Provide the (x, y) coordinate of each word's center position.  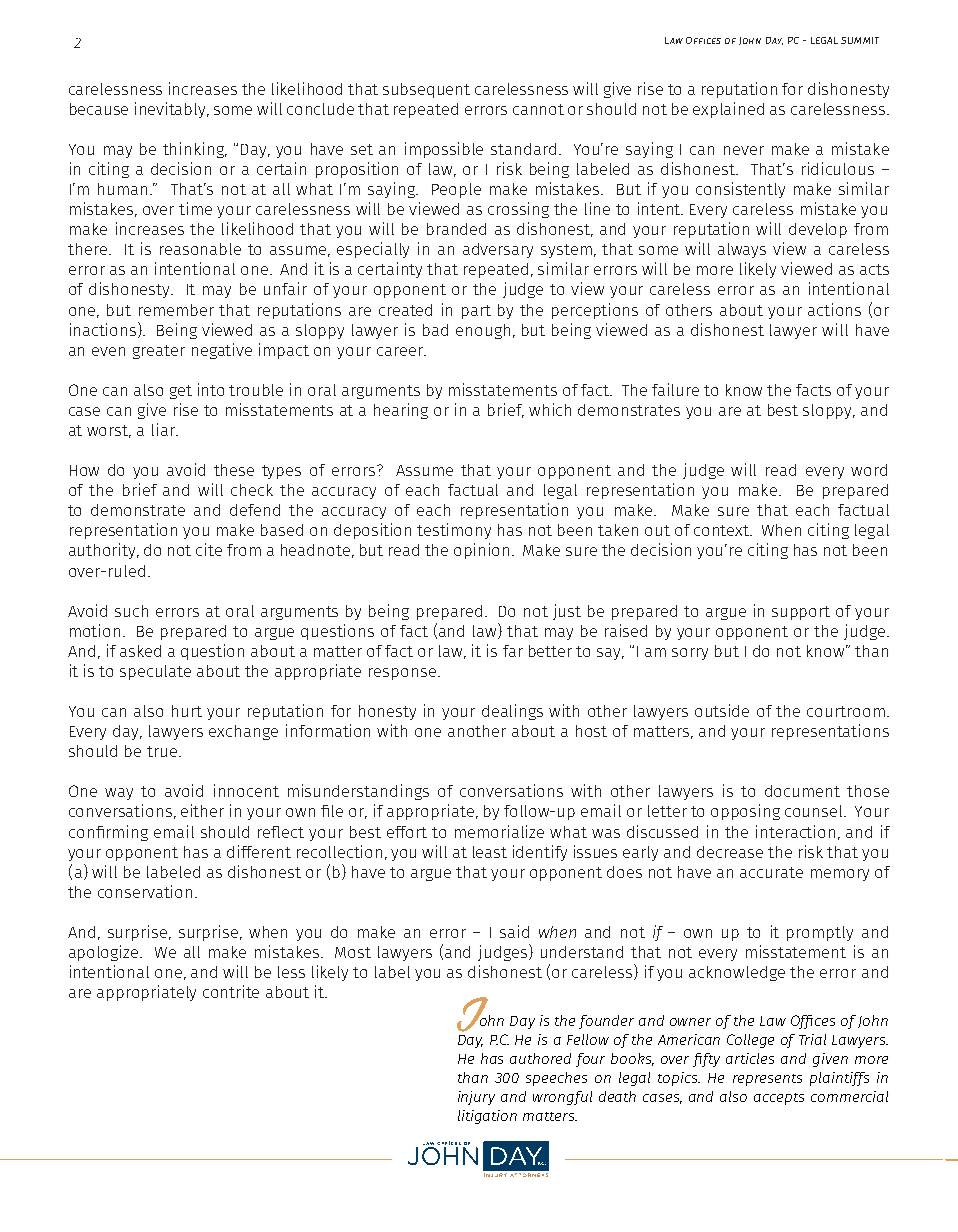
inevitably (172, 110)
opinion (481, 551)
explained (728, 110)
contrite (231, 991)
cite (209, 549)
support (801, 613)
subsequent (426, 90)
